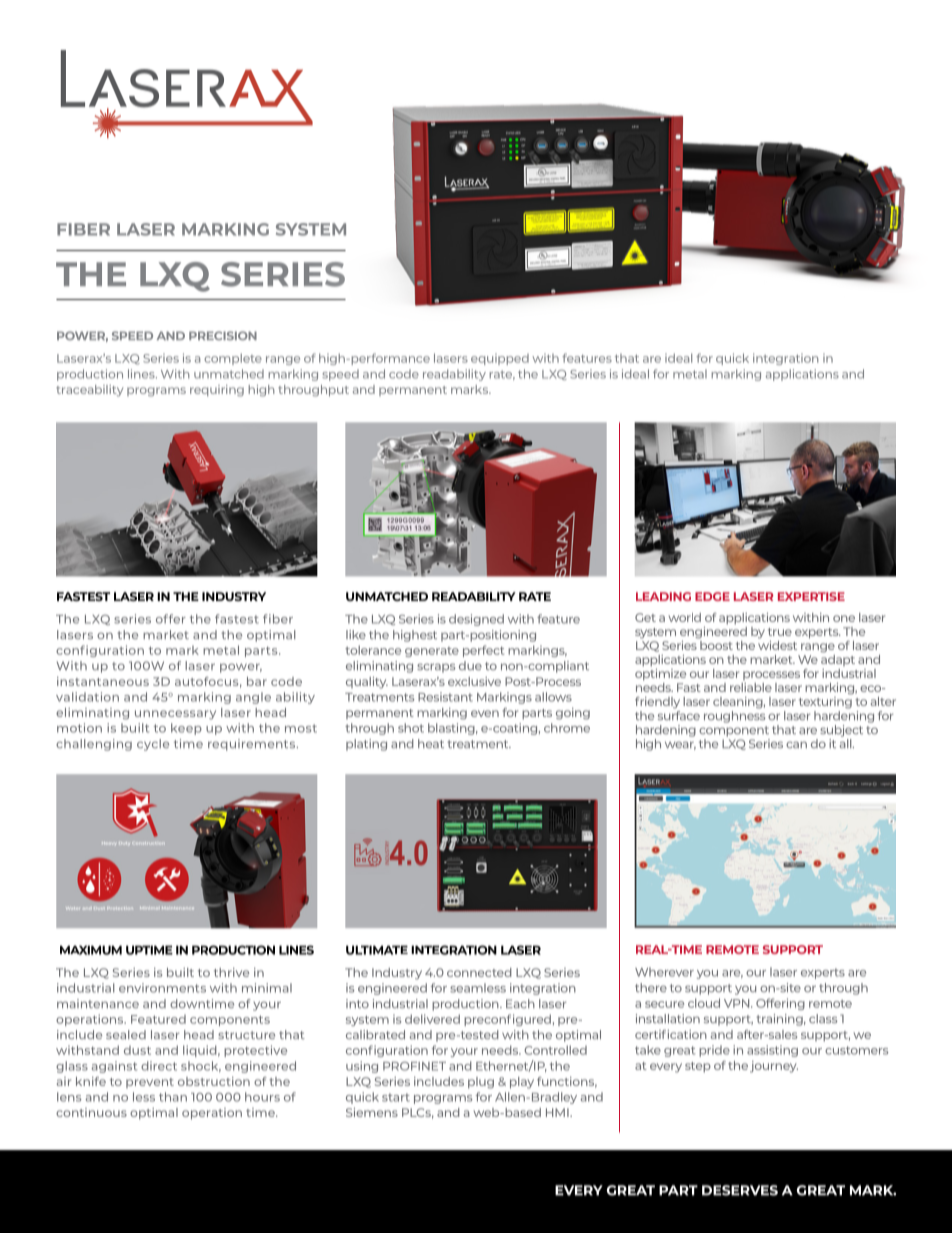 This page has height=1233, width=952. I want to click on exclusive, so click(474, 681).
